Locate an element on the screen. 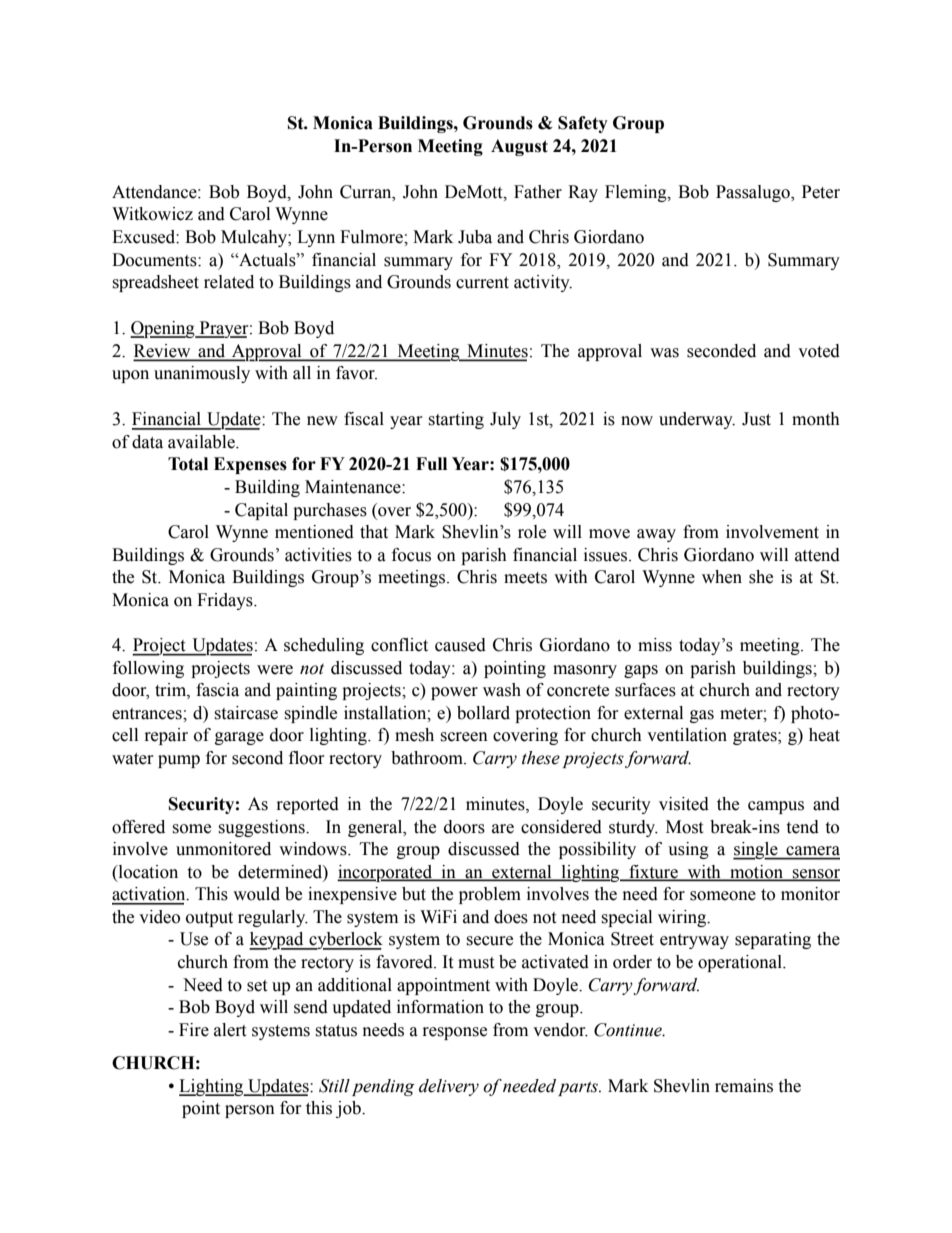  August is located at coordinates (519, 147).
